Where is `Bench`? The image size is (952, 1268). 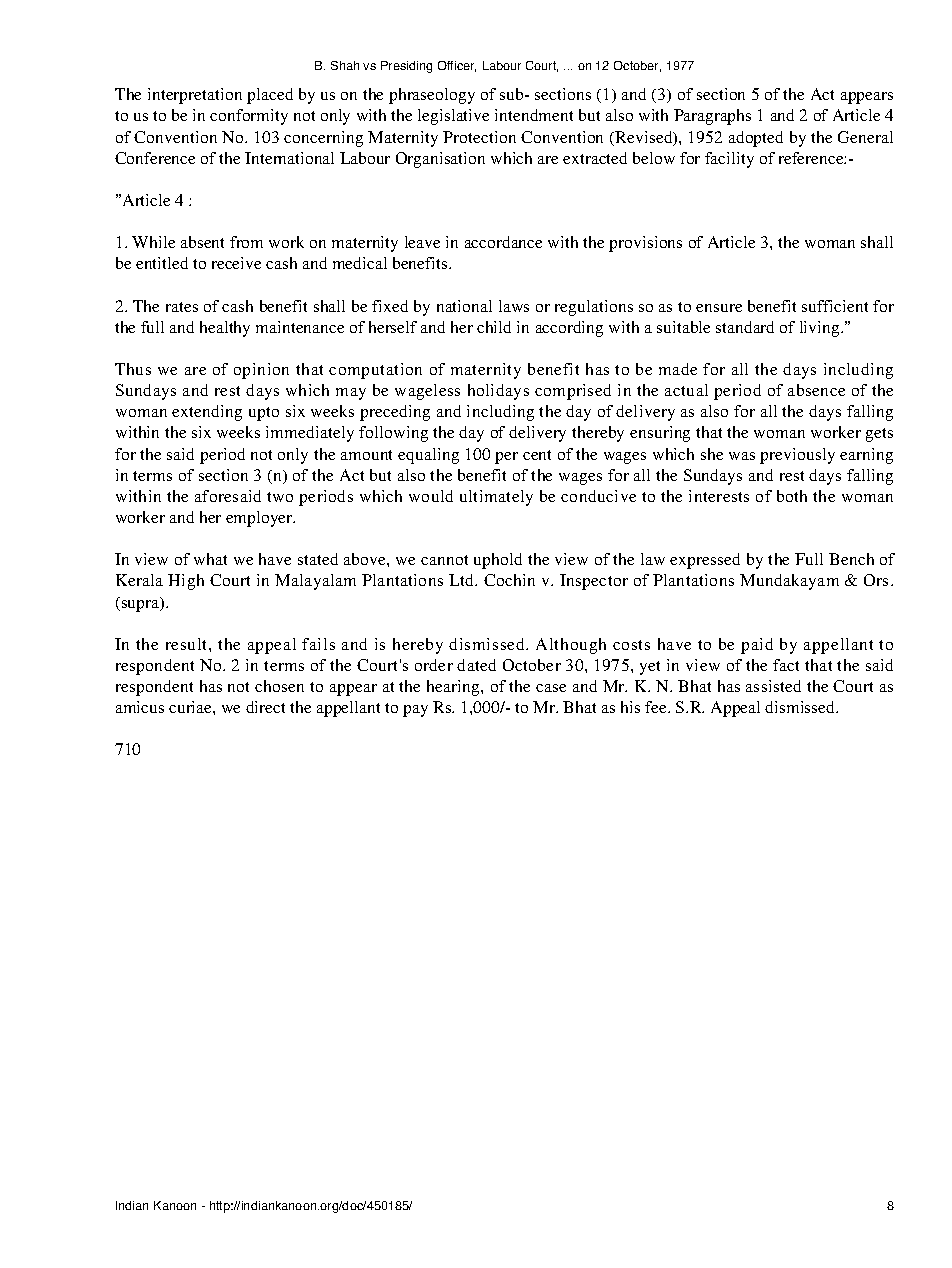
Bench is located at coordinates (851, 559).
